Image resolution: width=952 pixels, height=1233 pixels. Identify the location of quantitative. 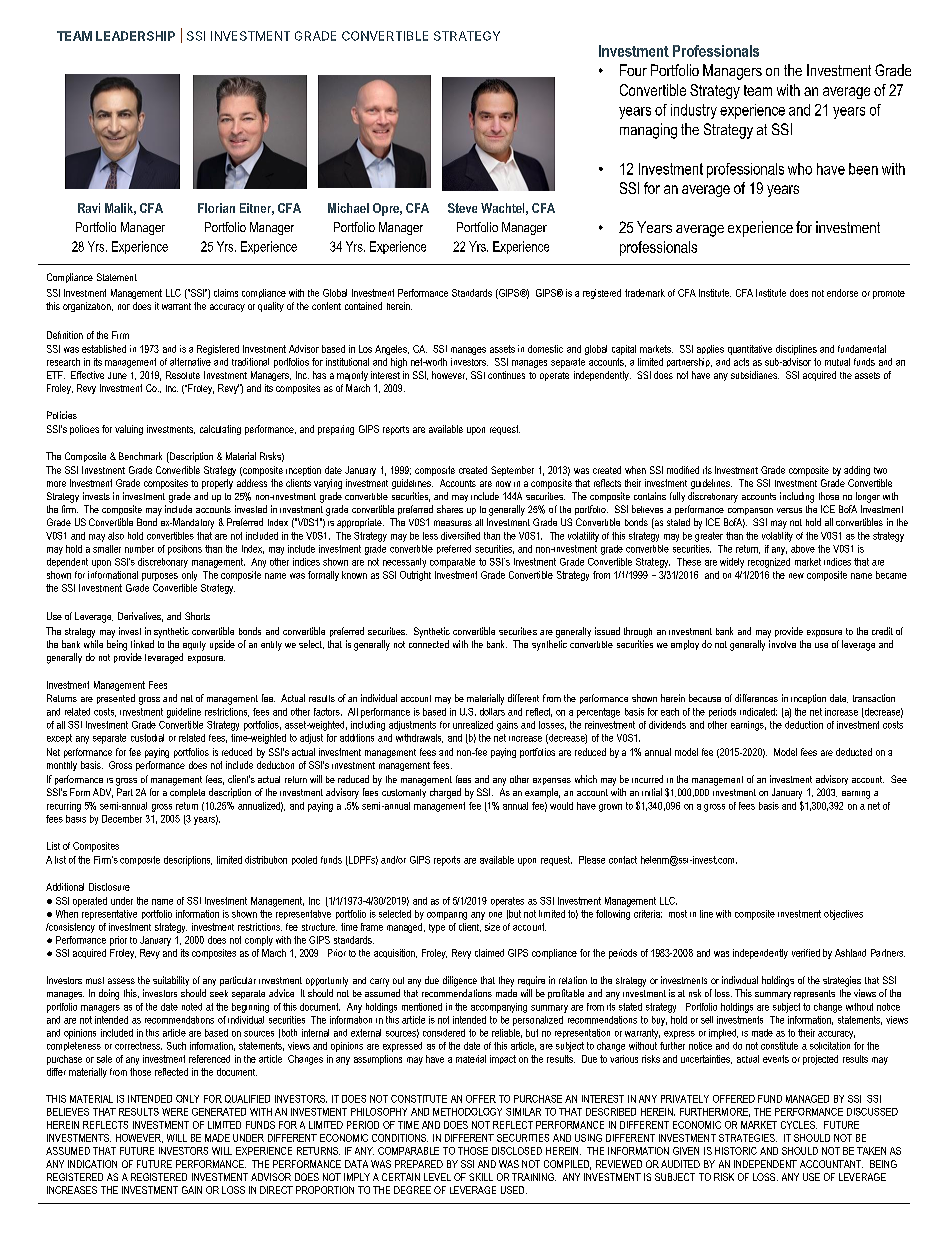
(750, 350).
